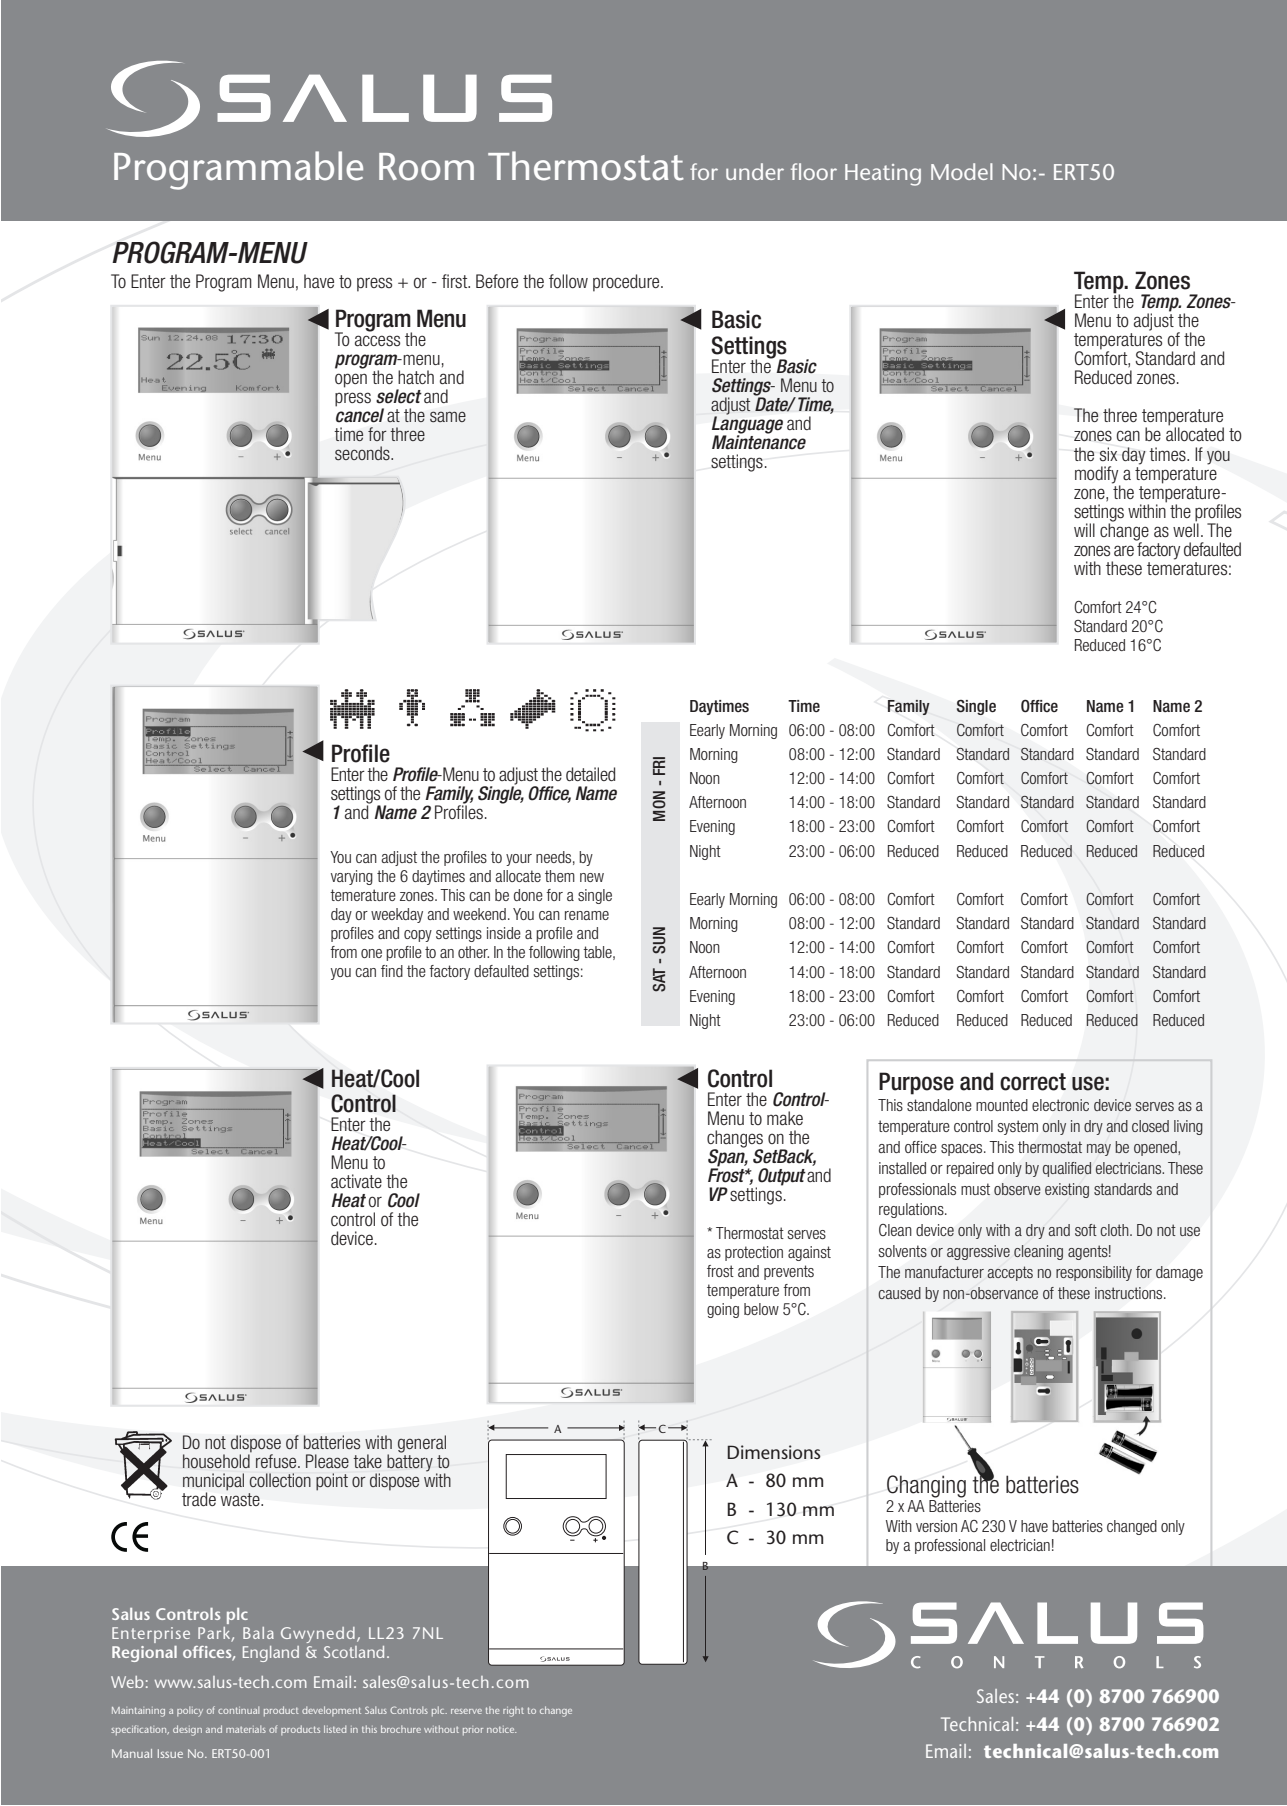 The image size is (1287, 1806). Describe the element at coordinates (1033, 1082) in the screenshot. I see `correct` at that location.
